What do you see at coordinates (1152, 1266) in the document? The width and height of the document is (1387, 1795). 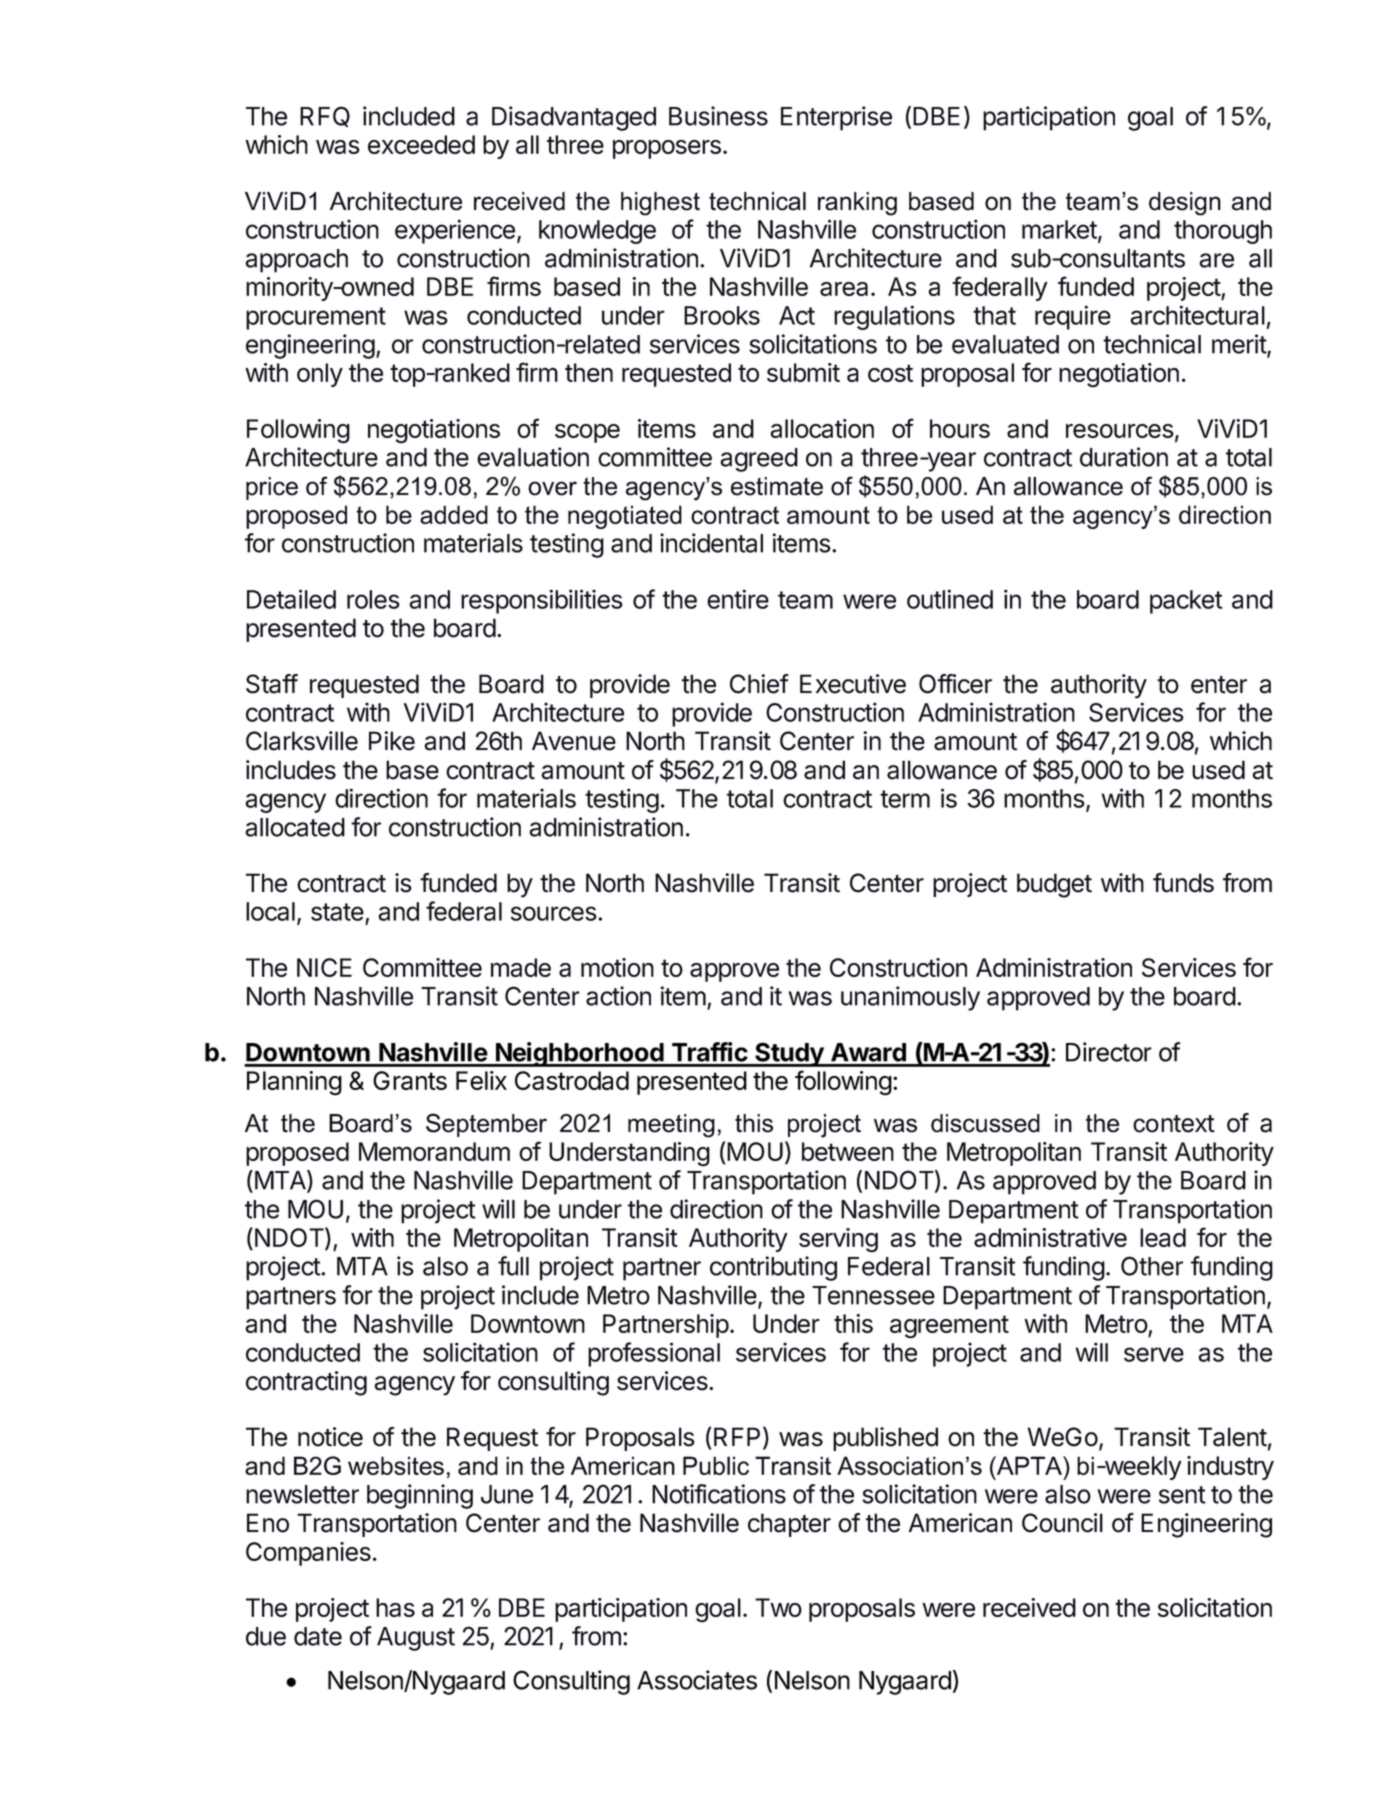 I see `Other` at bounding box center [1152, 1266].
